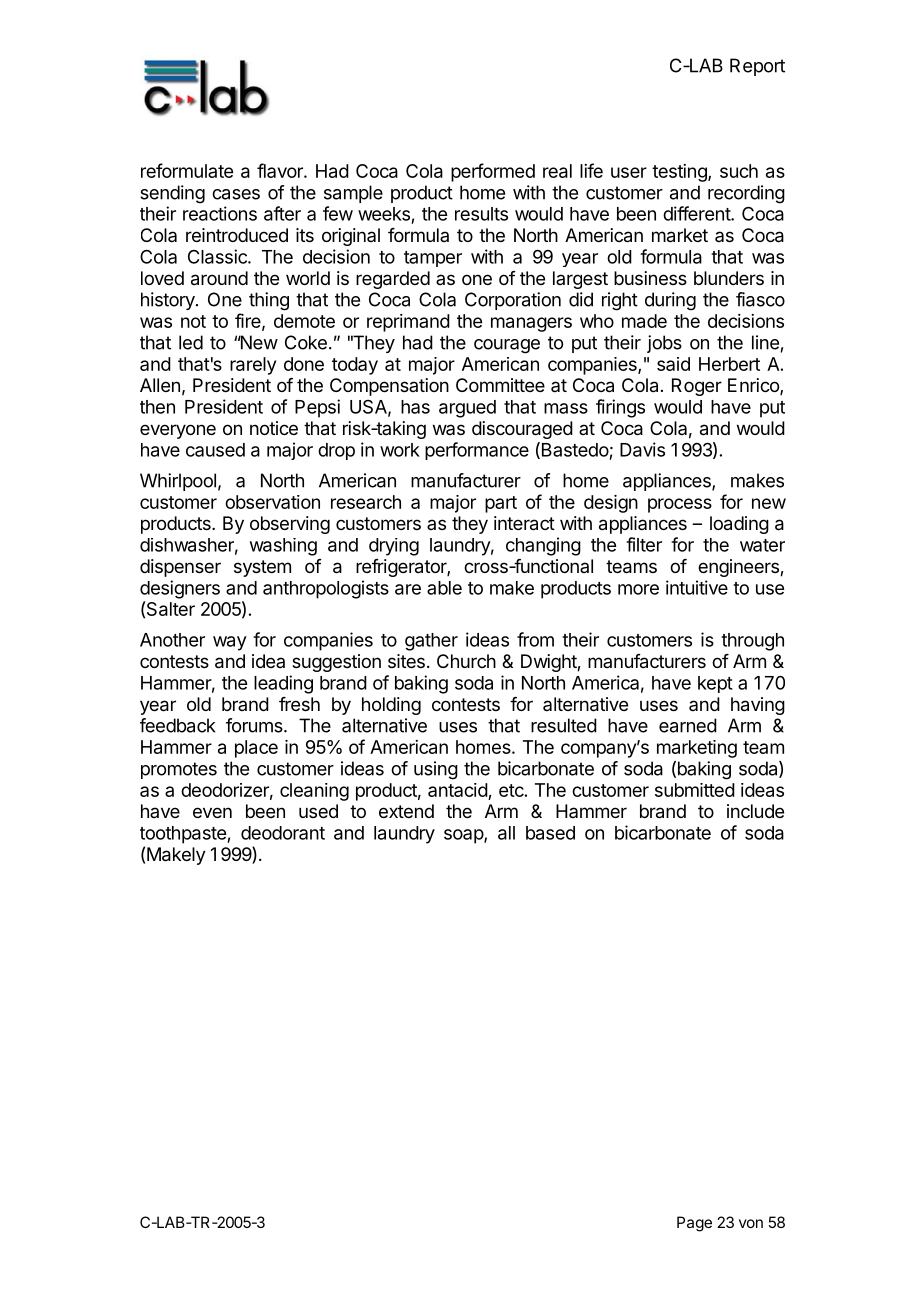  I want to click on Whirlpool, so click(178, 482).
